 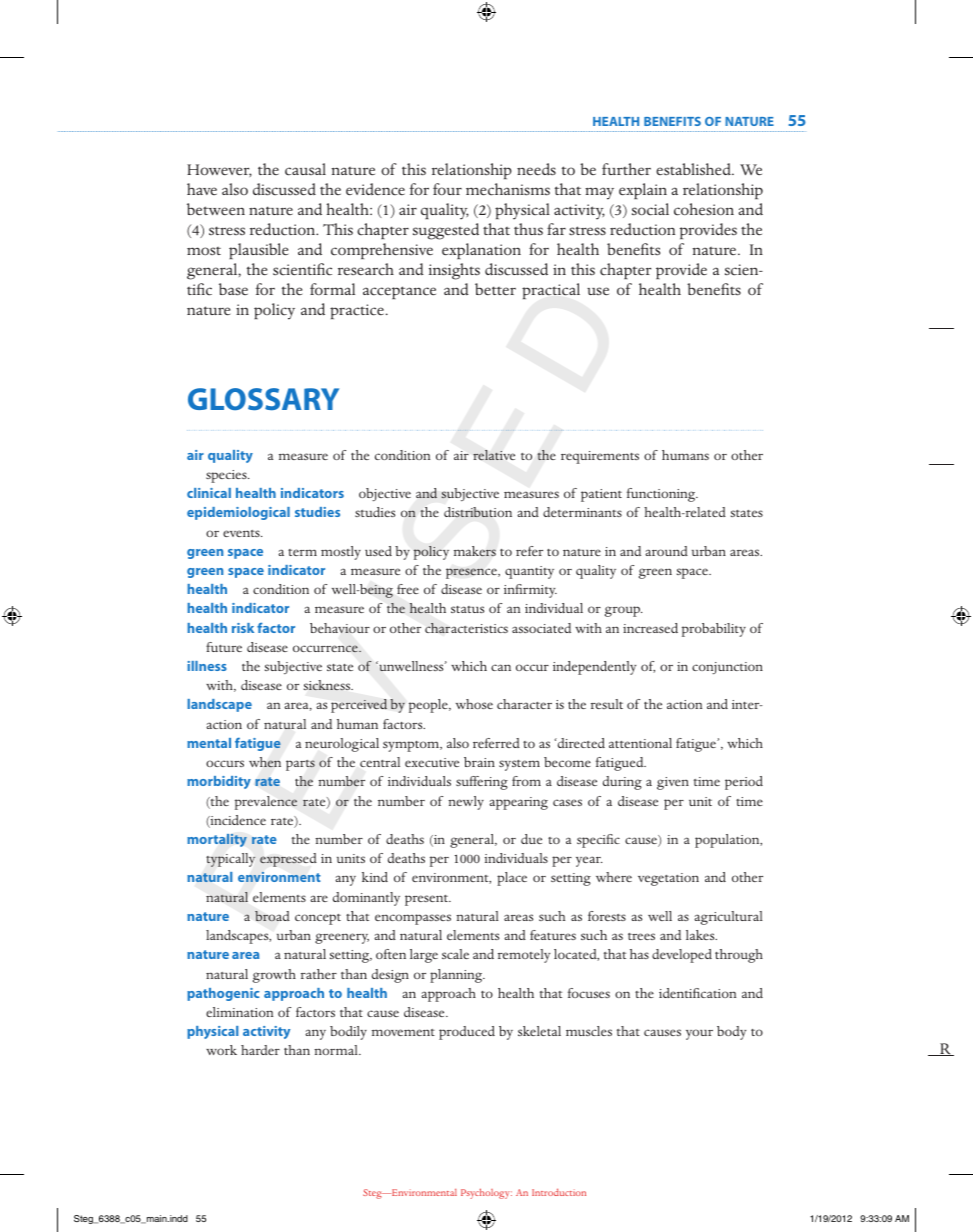 I want to click on four, so click(x=447, y=189).
